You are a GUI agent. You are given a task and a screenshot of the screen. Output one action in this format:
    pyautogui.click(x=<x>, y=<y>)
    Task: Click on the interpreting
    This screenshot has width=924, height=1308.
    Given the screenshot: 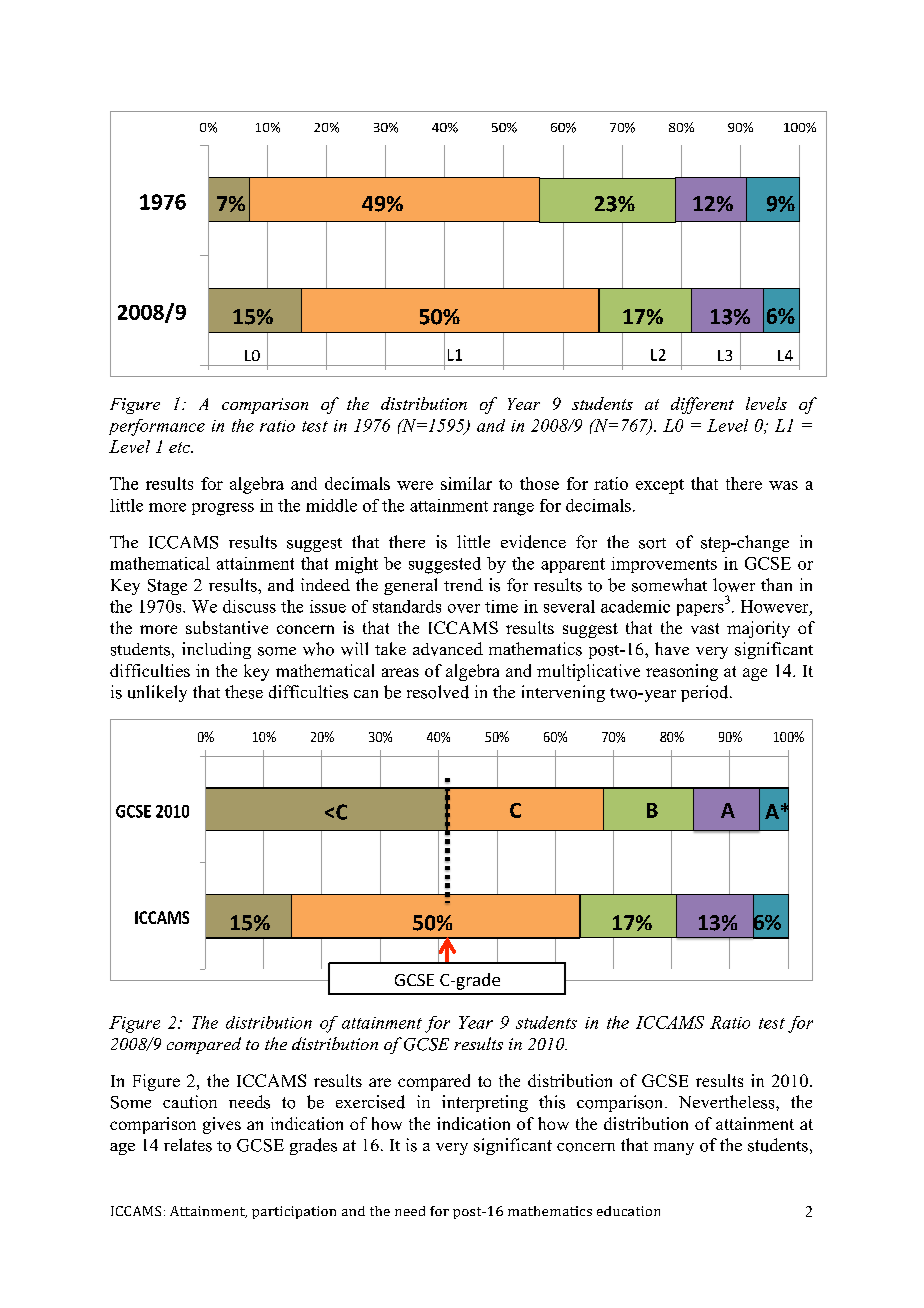 What is the action you would take?
    pyautogui.click(x=485, y=1103)
